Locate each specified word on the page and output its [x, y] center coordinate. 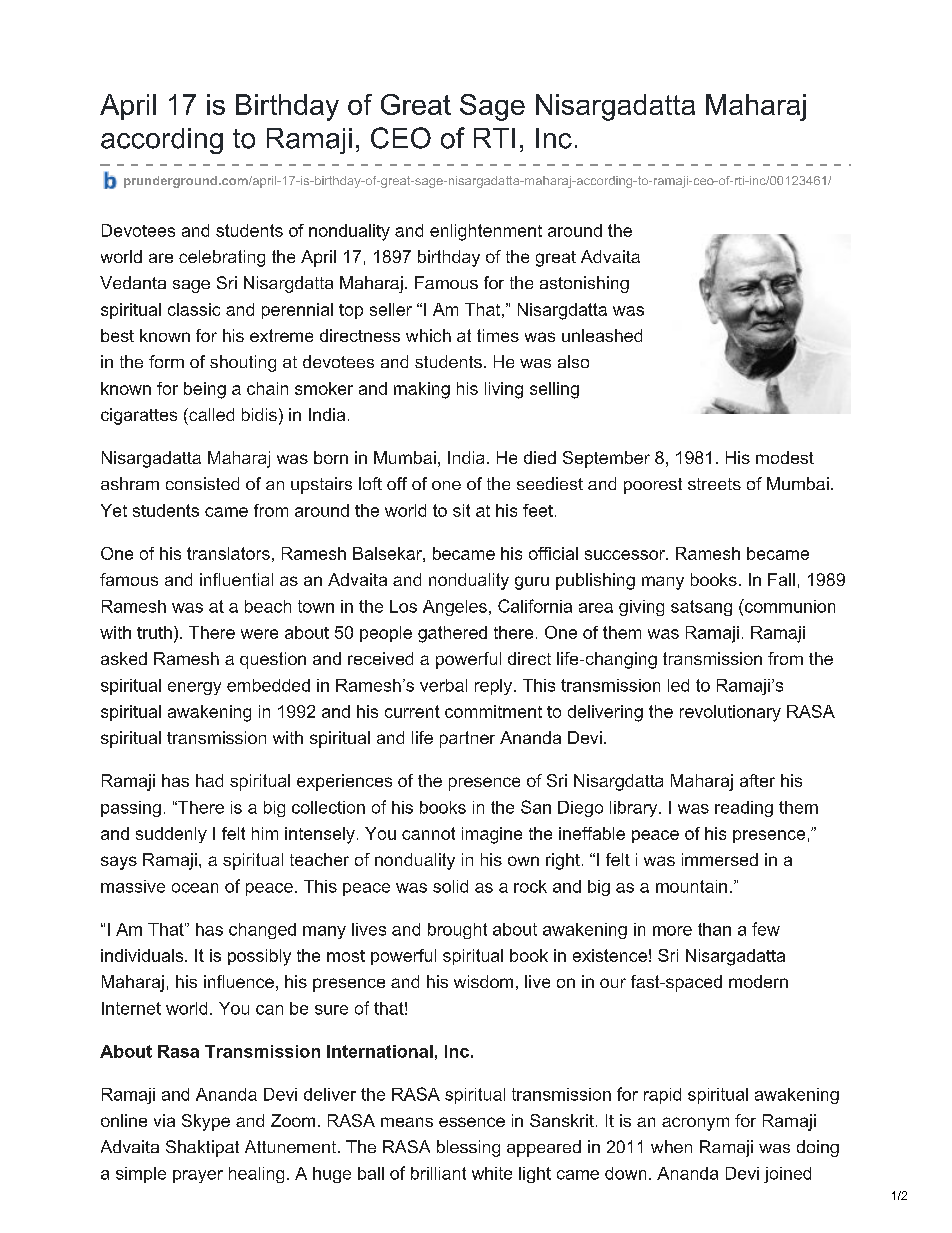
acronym [695, 1124]
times [498, 335]
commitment [493, 711]
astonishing [584, 284]
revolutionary [730, 713]
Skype [206, 1122]
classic [194, 309]
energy [194, 688]
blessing [468, 1148]
